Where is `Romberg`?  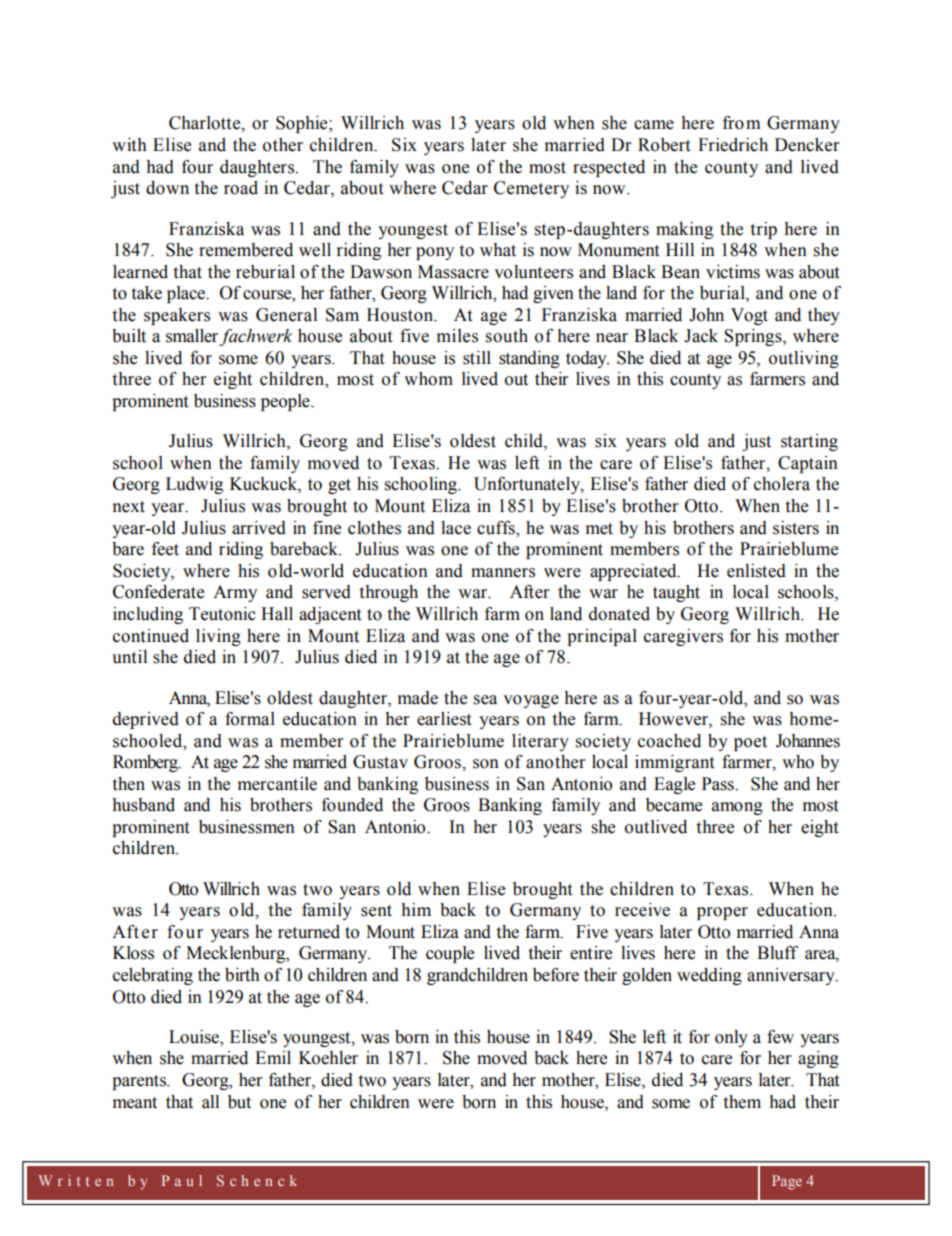
Romberg is located at coordinates (146, 763).
